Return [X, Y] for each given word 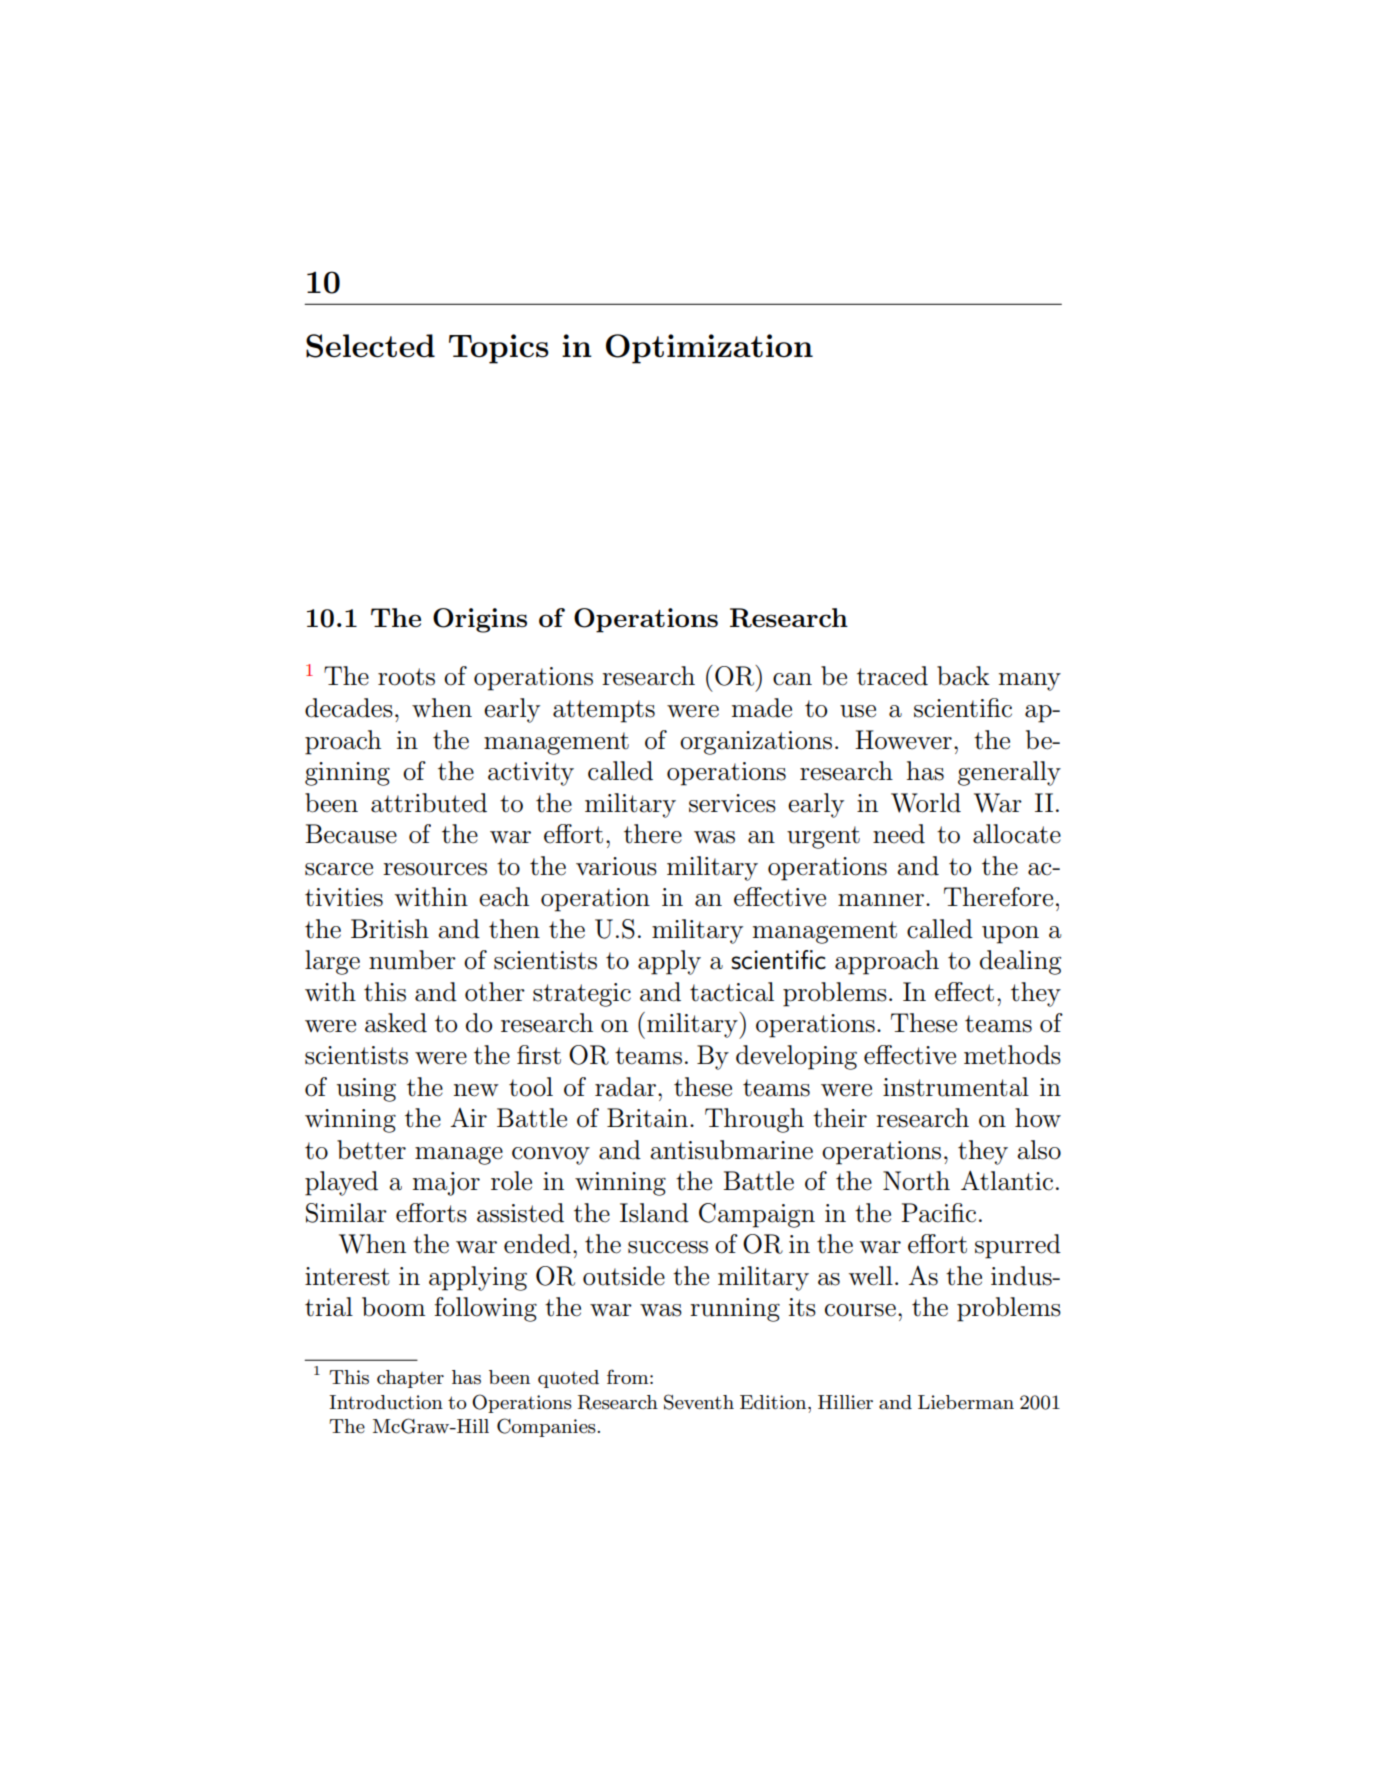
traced [892, 676]
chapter [410, 1379]
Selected [370, 346]
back [963, 676]
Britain [647, 1118]
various [616, 866]
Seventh [699, 1402]
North [916, 1181]
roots [406, 677]
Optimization [709, 349]
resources [435, 869]
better [371, 1150]
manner [881, 900]
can [792, 679]
